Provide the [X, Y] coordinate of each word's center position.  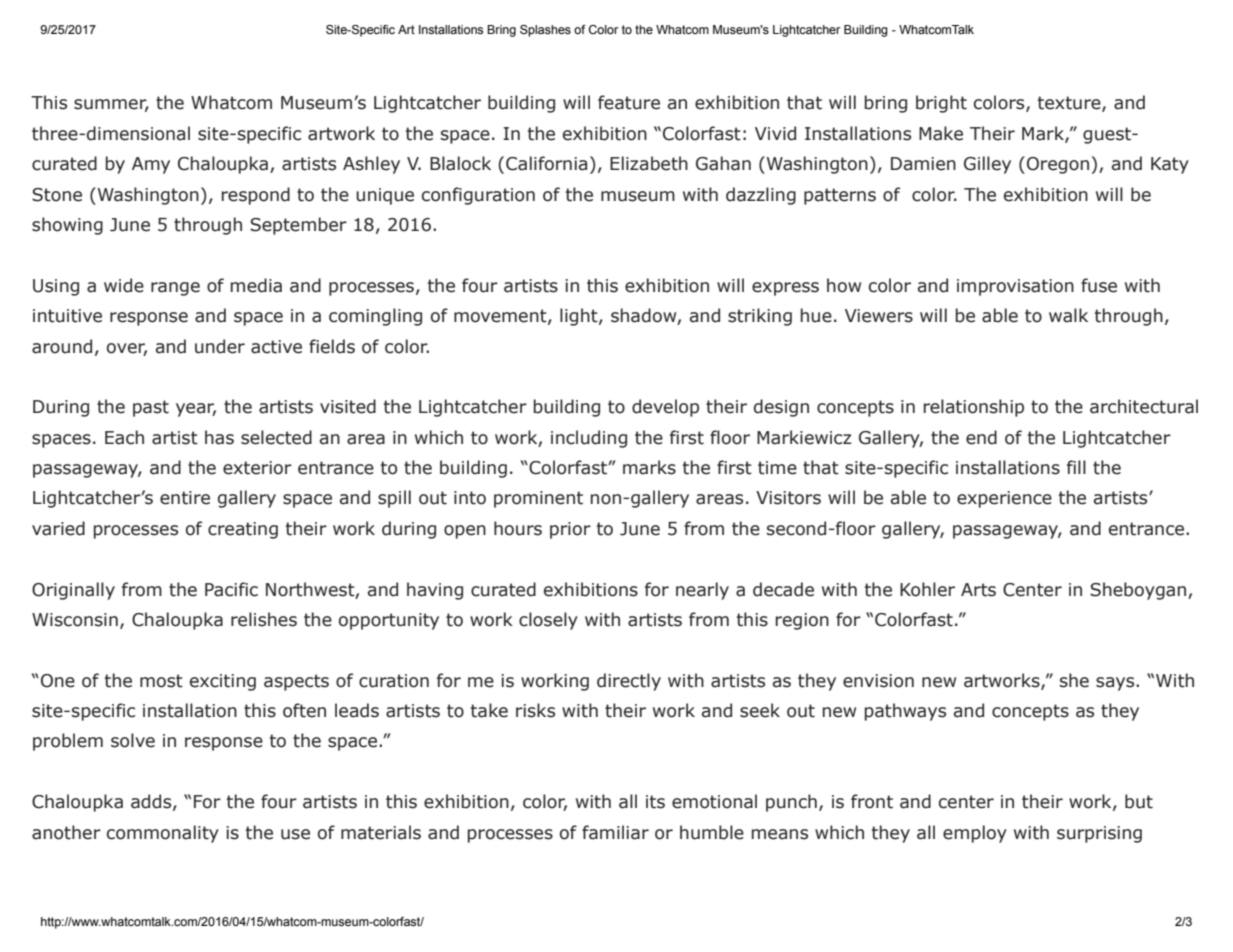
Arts [978, 590]
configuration [478, 196]
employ [975, 834]
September [298, 226]
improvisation [1015, 287]
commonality [163, 834]
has [219, 437]
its [655, 802]
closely [548, 621]
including [589, 439]
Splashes [545, 31]
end [981, 437]
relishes [264, 619]
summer [111, 105]
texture [1070, 104]
